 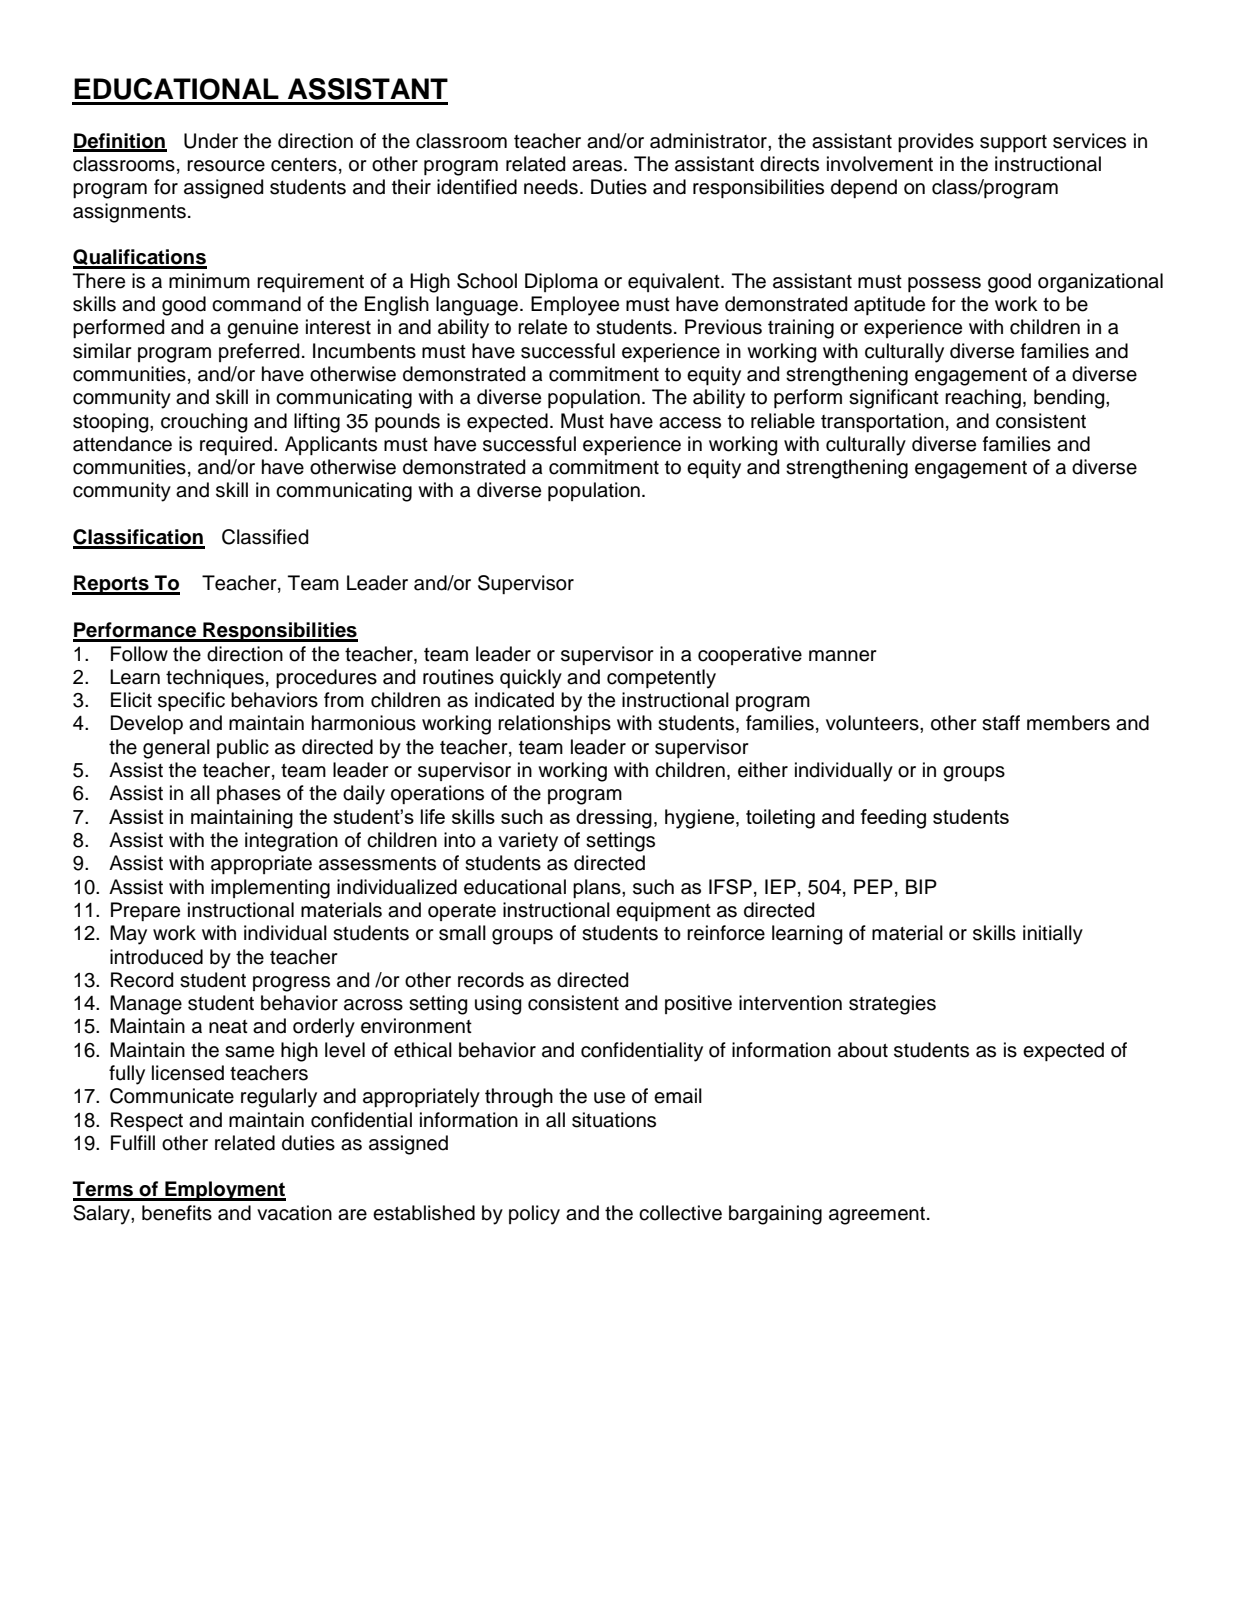 What do you see at coordinates (690, 423) in the screenshot?
I see `access` at bounding box center [690, 423].
